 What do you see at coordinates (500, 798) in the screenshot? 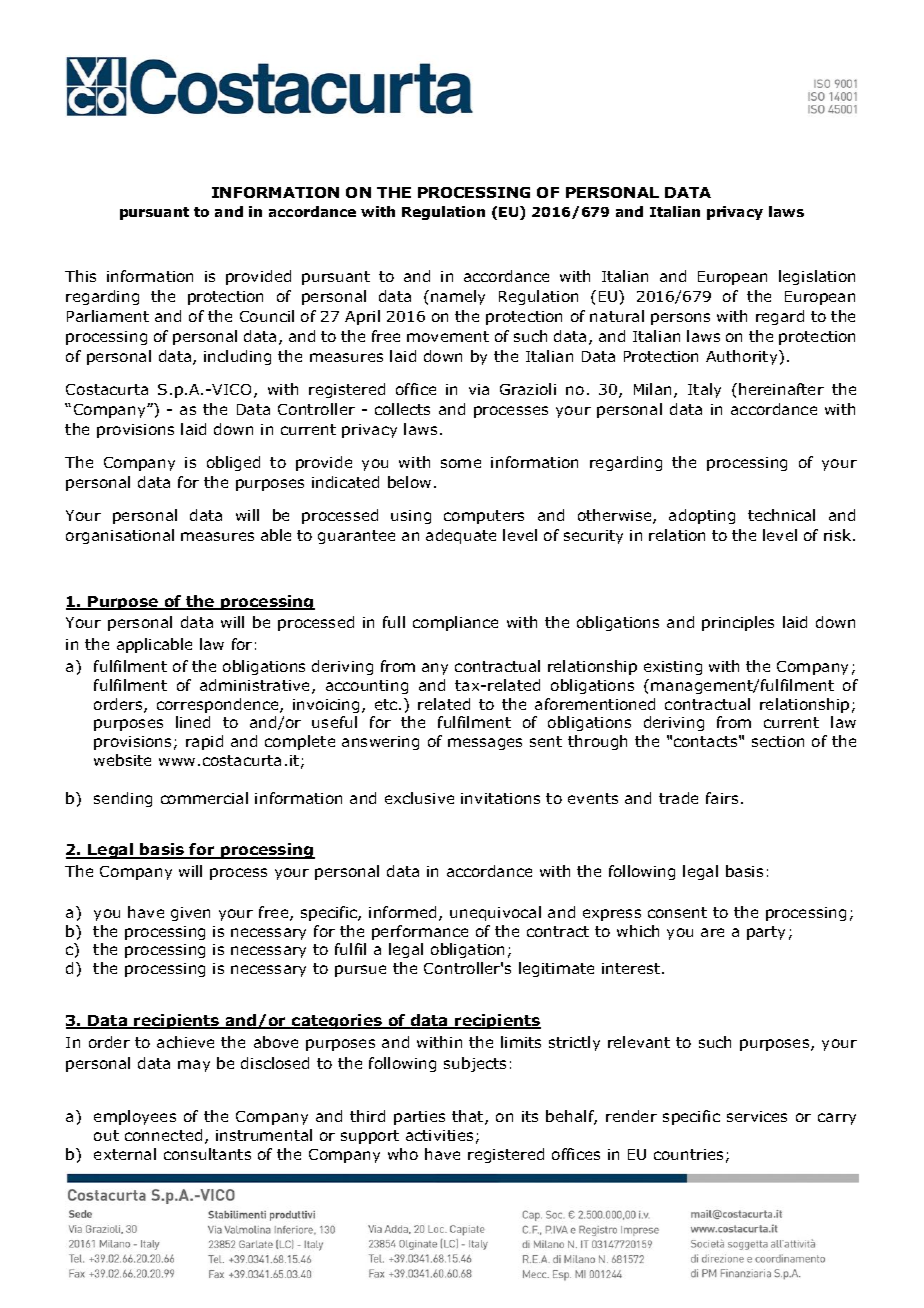
I see `invitations` at bounding box center [500, 798].
